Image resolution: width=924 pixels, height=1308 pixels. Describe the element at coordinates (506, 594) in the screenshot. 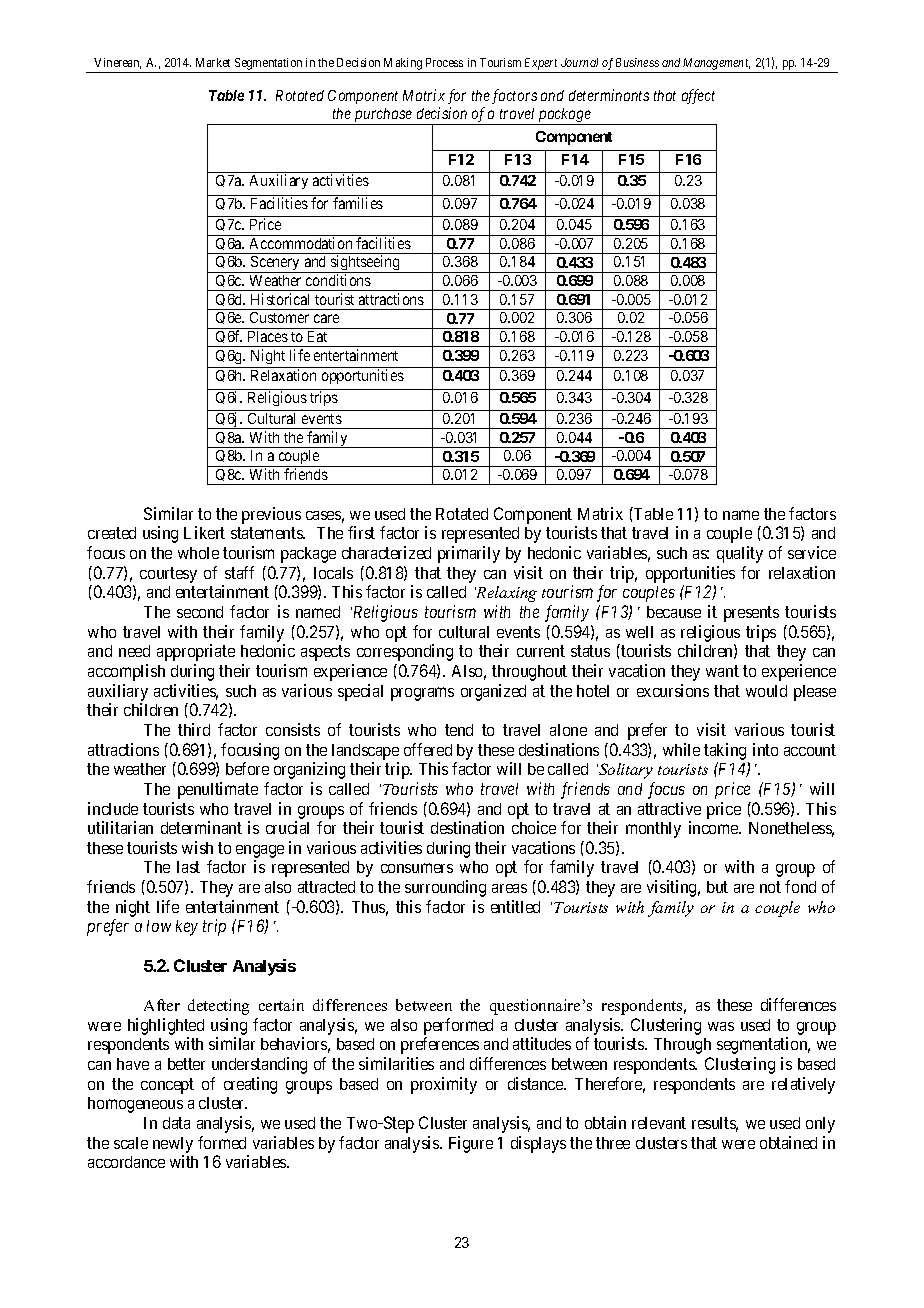

I see `Relaxing` at that location.
